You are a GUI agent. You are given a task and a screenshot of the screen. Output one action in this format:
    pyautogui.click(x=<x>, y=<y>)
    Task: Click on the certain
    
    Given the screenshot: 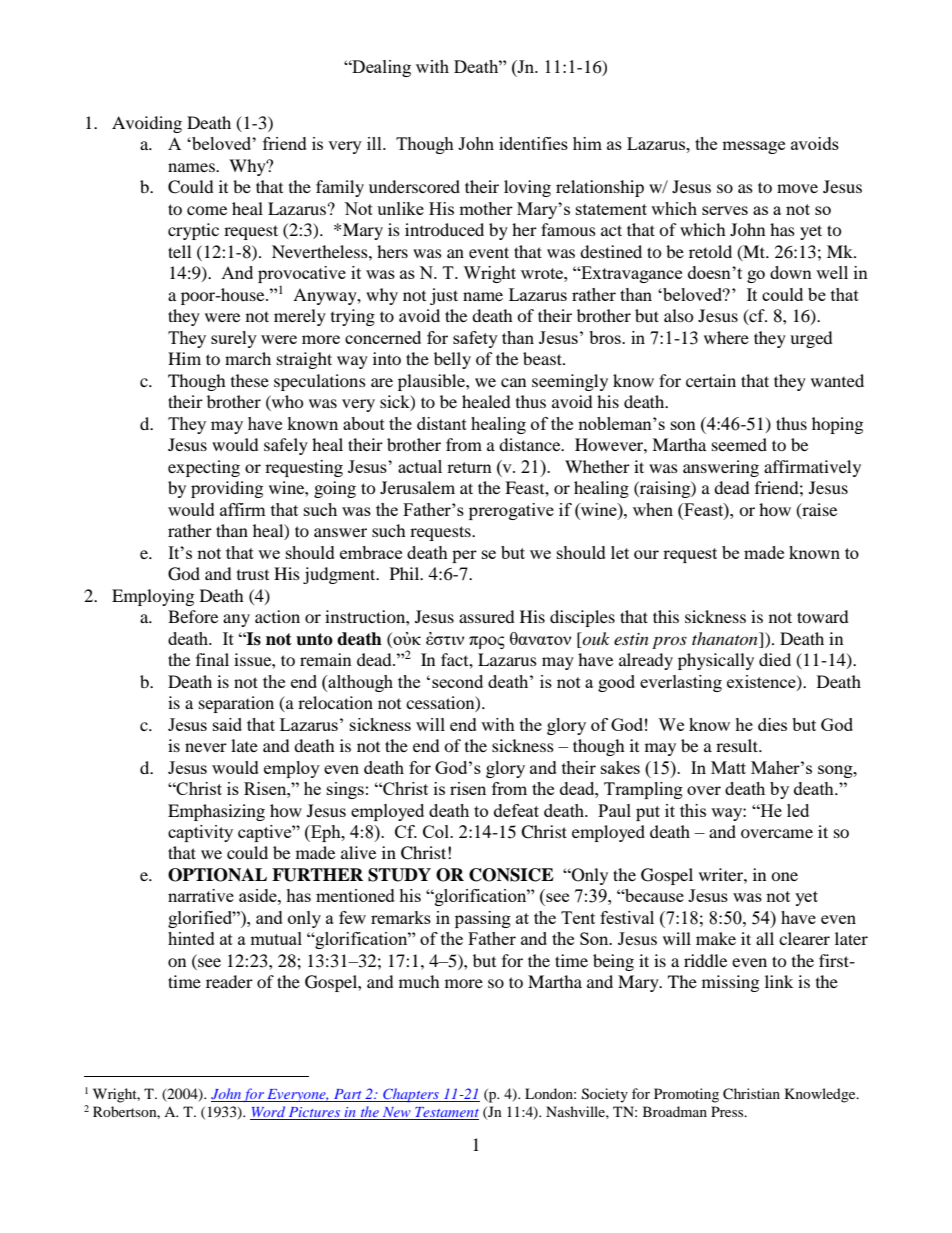 What is the action you would take?
    pyautogui.click(x=711, y=380)
